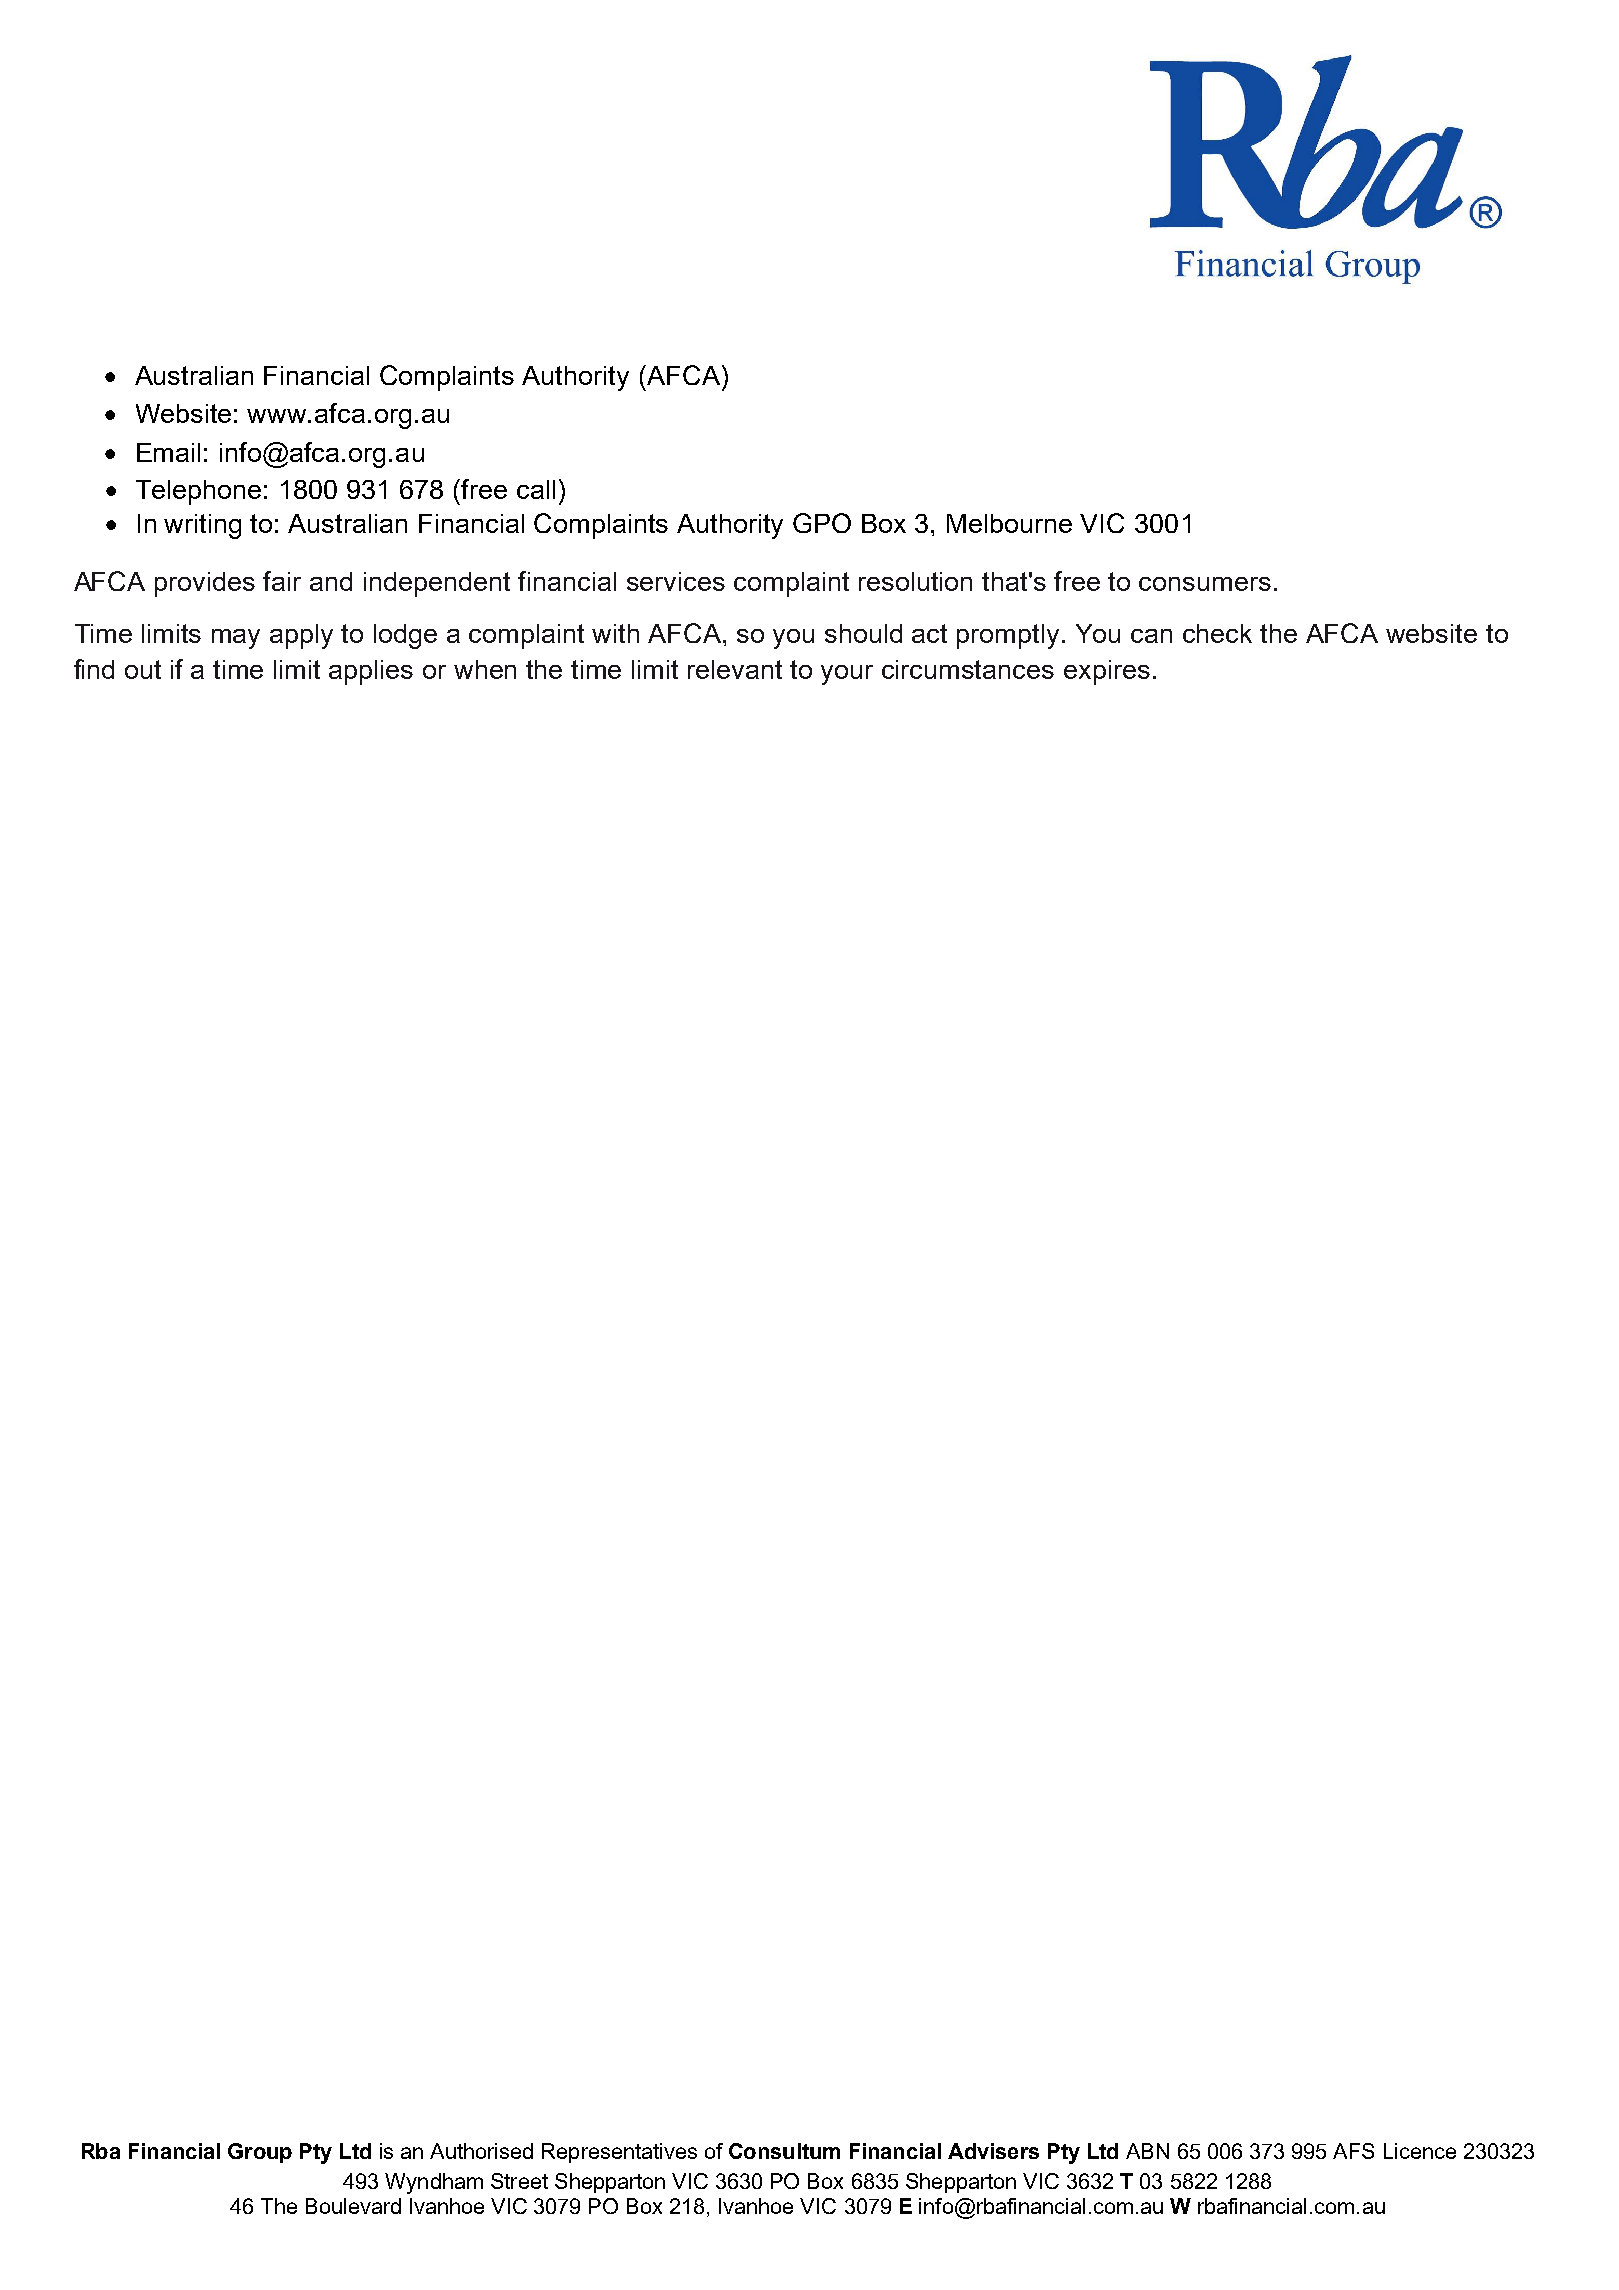 This screenshot has width=1619, height=2290. What do you see at coordinates (481, 2151) in the screenshot?
I see `Authorised` at bounding box center [481, 2151].
